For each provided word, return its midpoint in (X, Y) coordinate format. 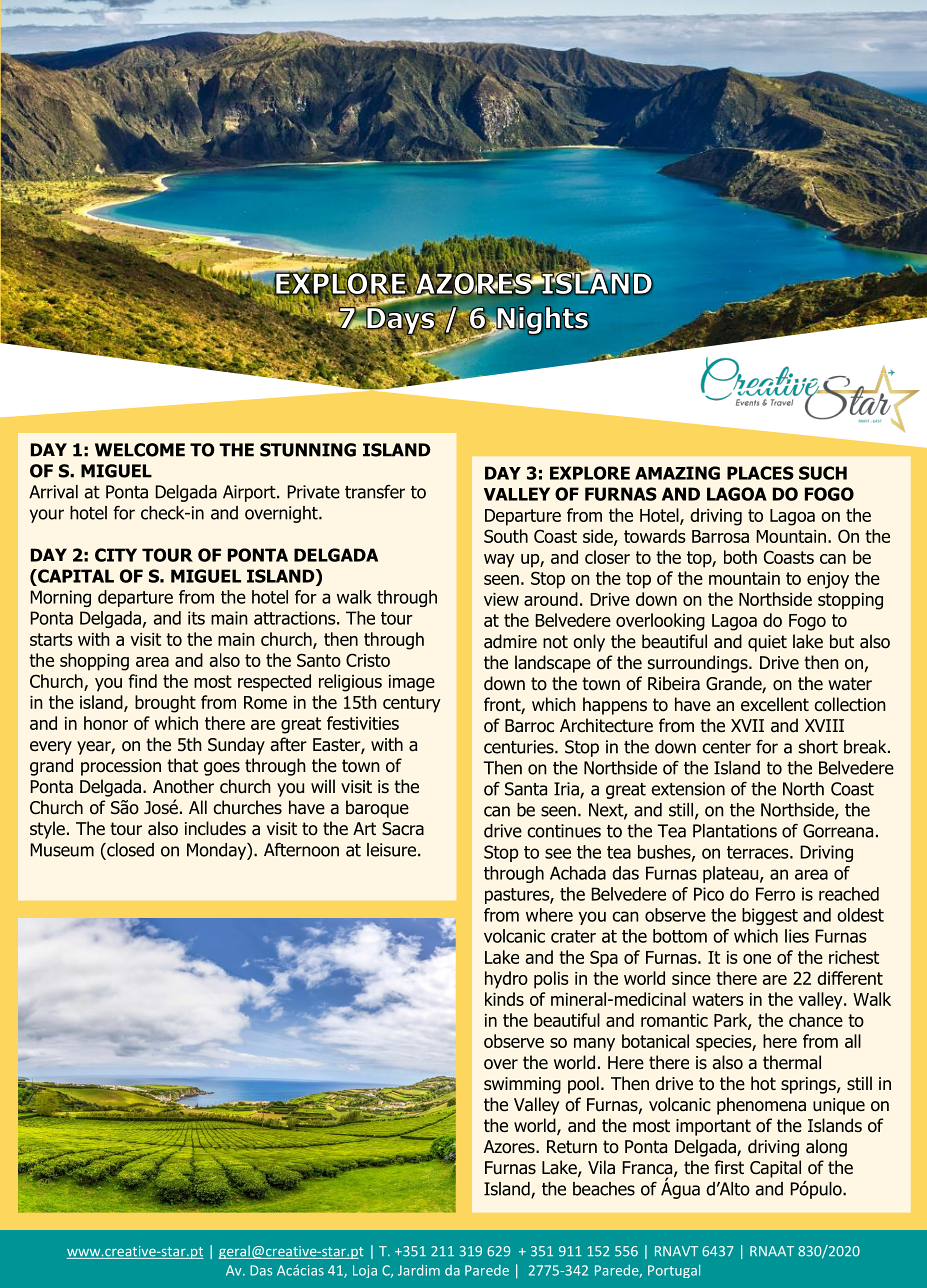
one (757, 959)
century (412, 704)
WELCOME (140, 450)
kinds (504, 999)
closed (129, 850)
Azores (510, 1147)
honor (106, 723)
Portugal (674, 1271)
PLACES (760, 473)
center (726, 747)
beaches (604, 1189)
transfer (375, 492)
